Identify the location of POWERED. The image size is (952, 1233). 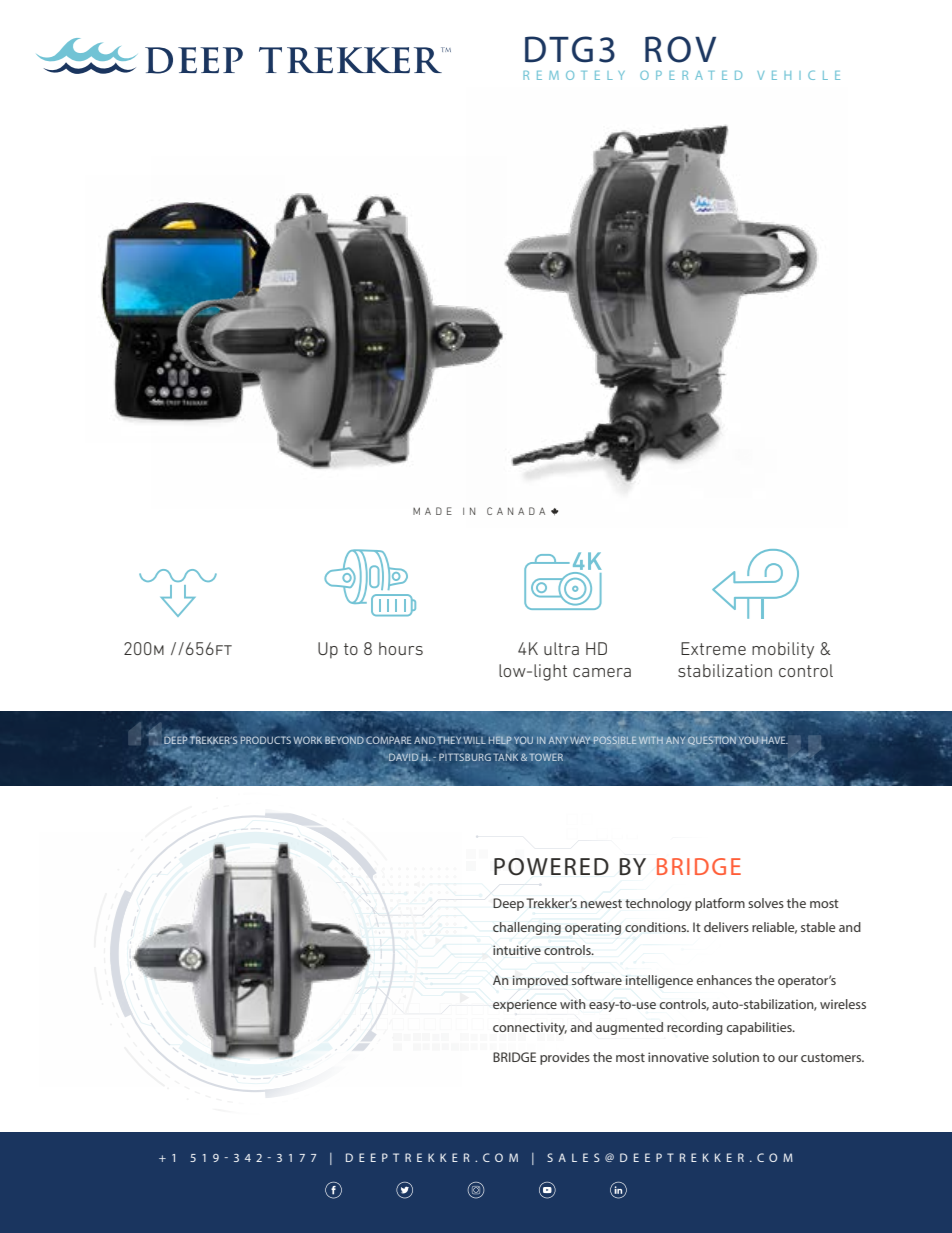
(551, 867).
